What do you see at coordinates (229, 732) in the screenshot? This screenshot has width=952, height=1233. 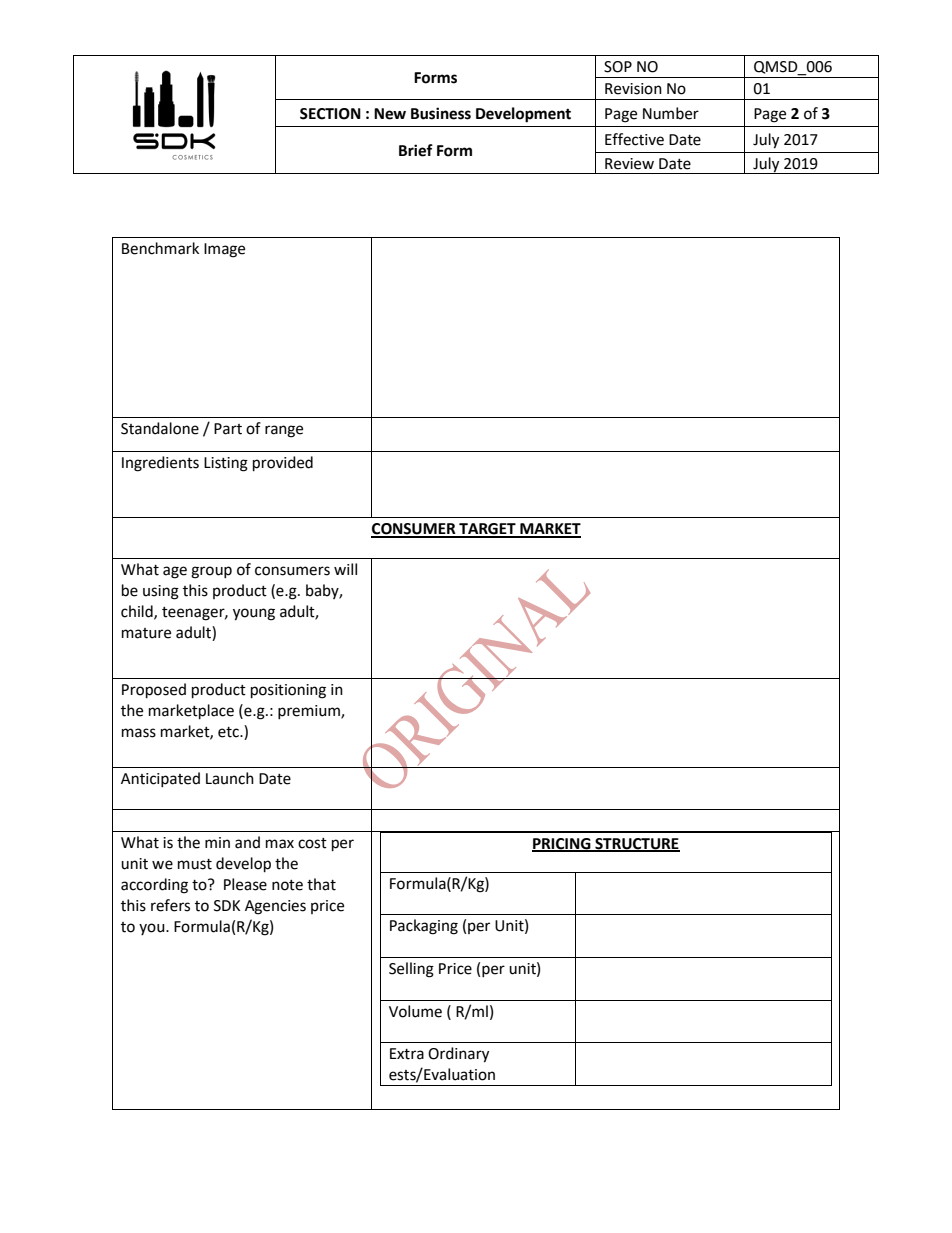 I see `etc` at bounding box center [229, 732].
